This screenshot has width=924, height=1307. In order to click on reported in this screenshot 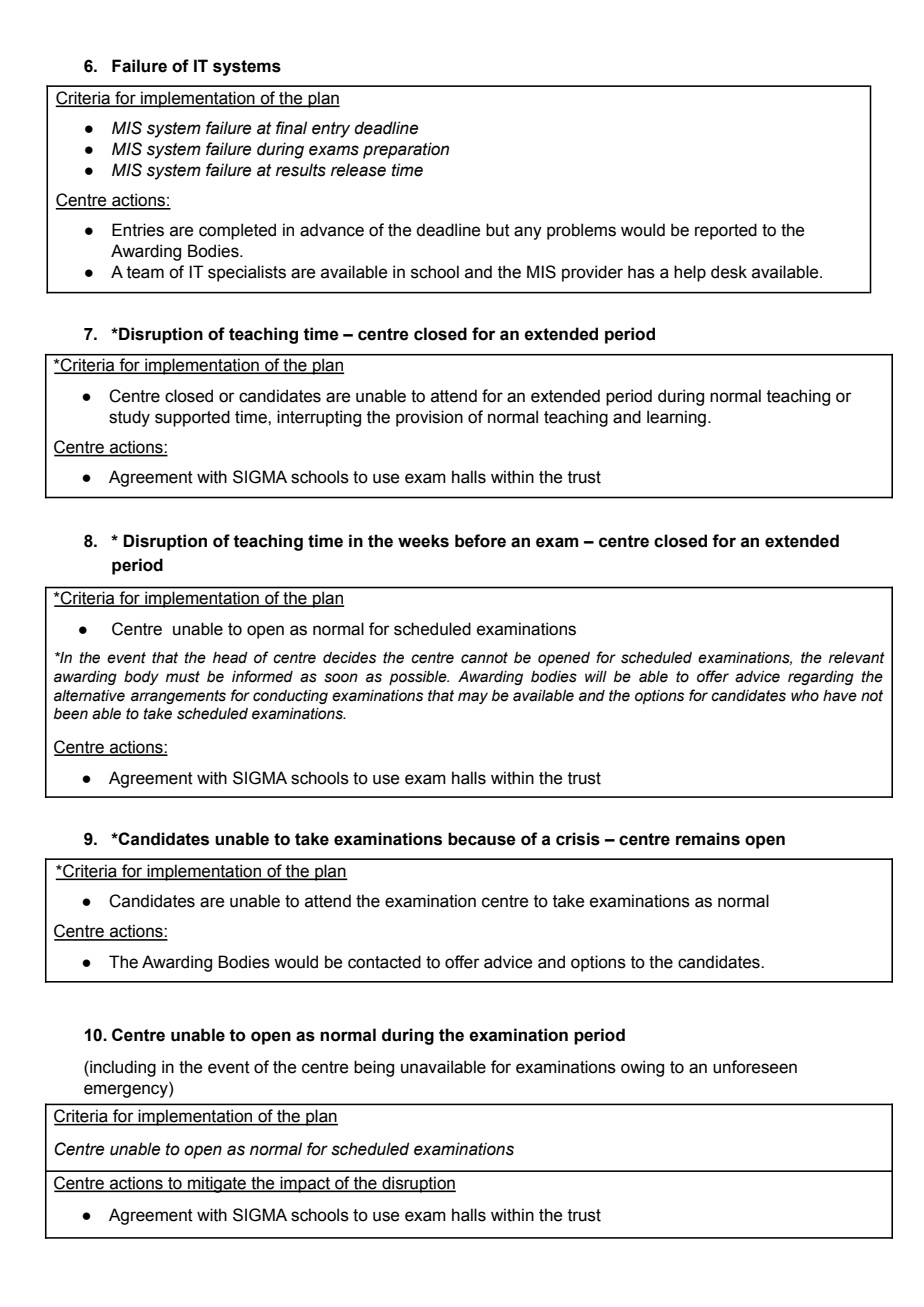, I will do `click(726, 231)`.
